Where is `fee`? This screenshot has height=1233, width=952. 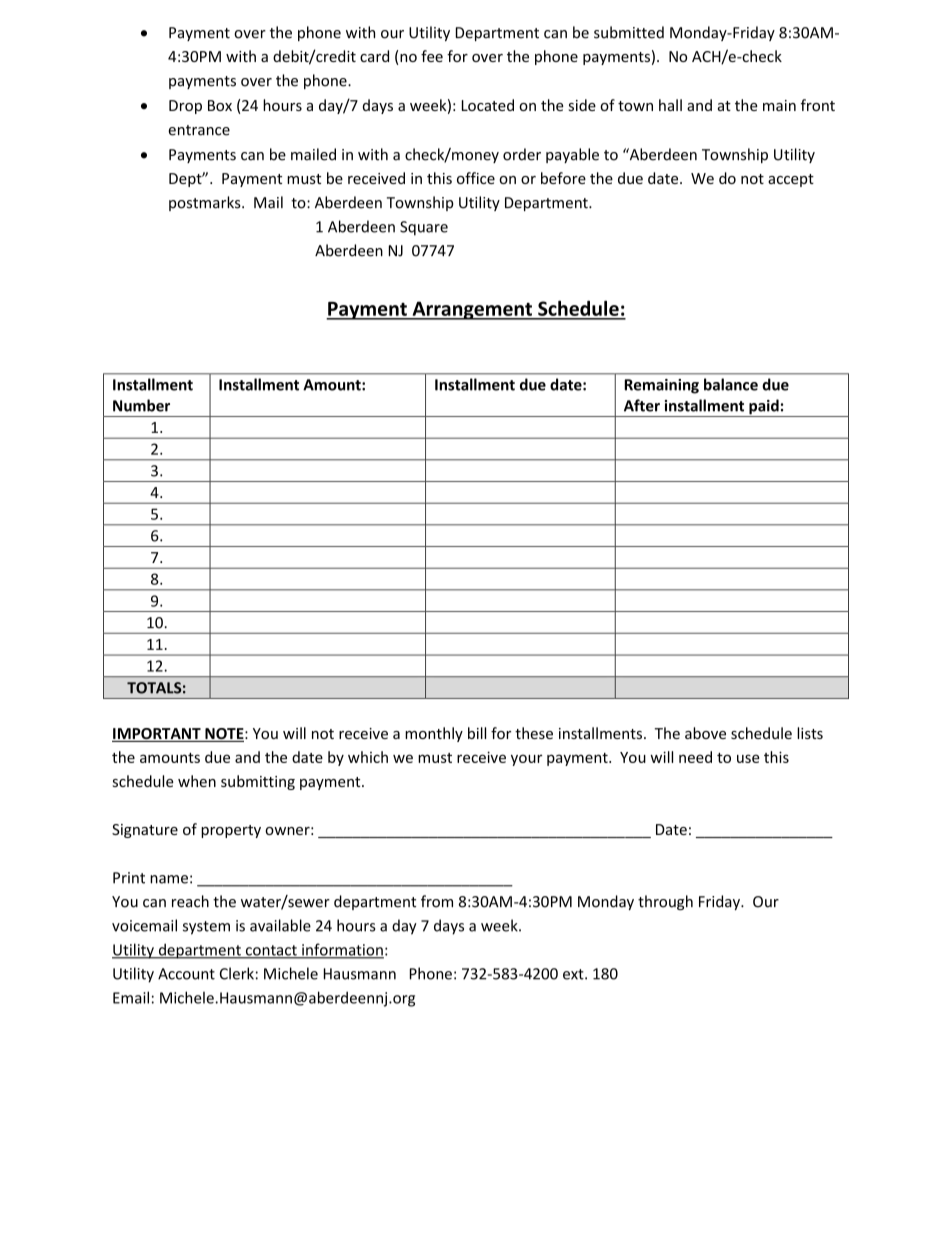 fee is located at coordinates (432, 56).
